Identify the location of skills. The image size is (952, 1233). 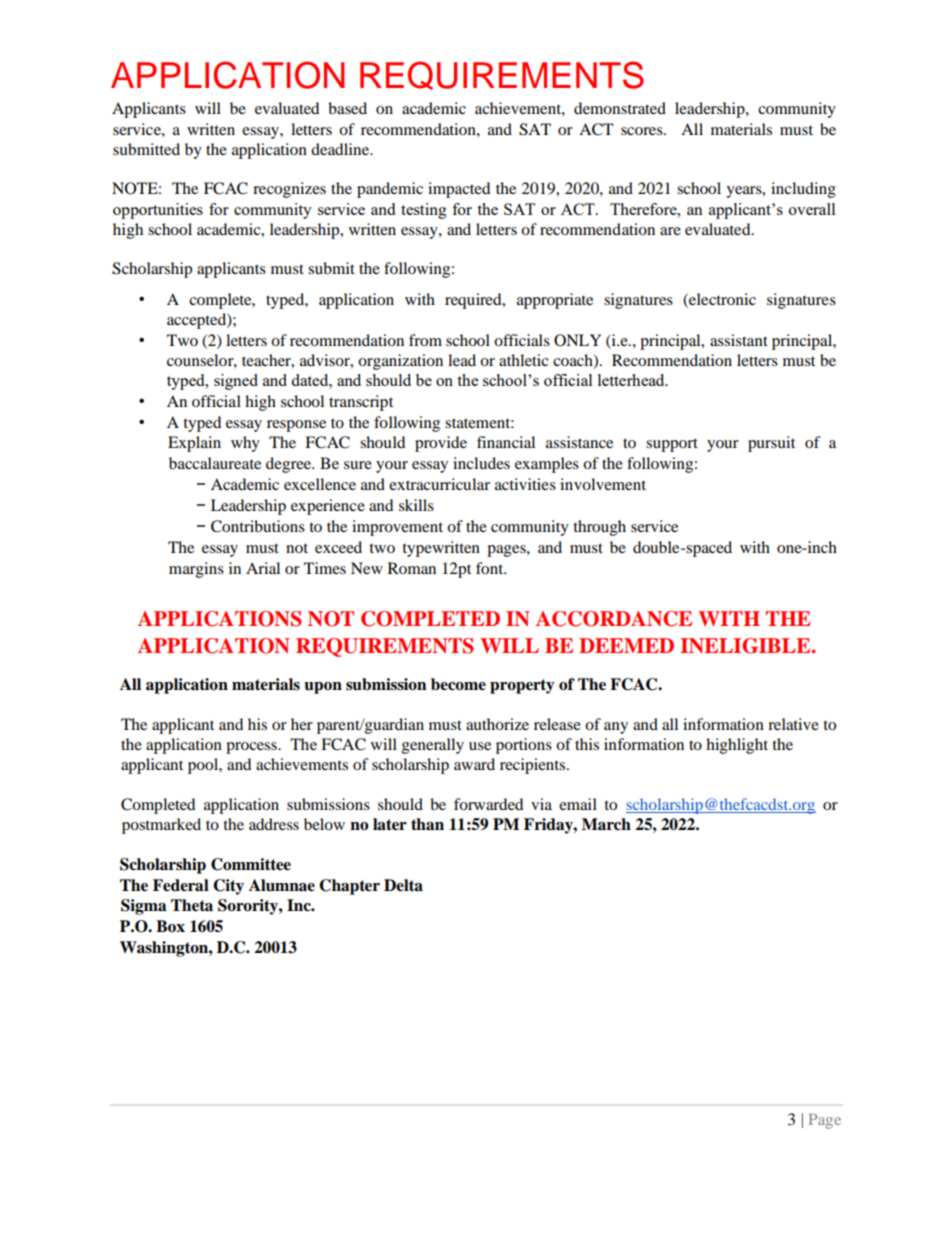
(416, 505).
